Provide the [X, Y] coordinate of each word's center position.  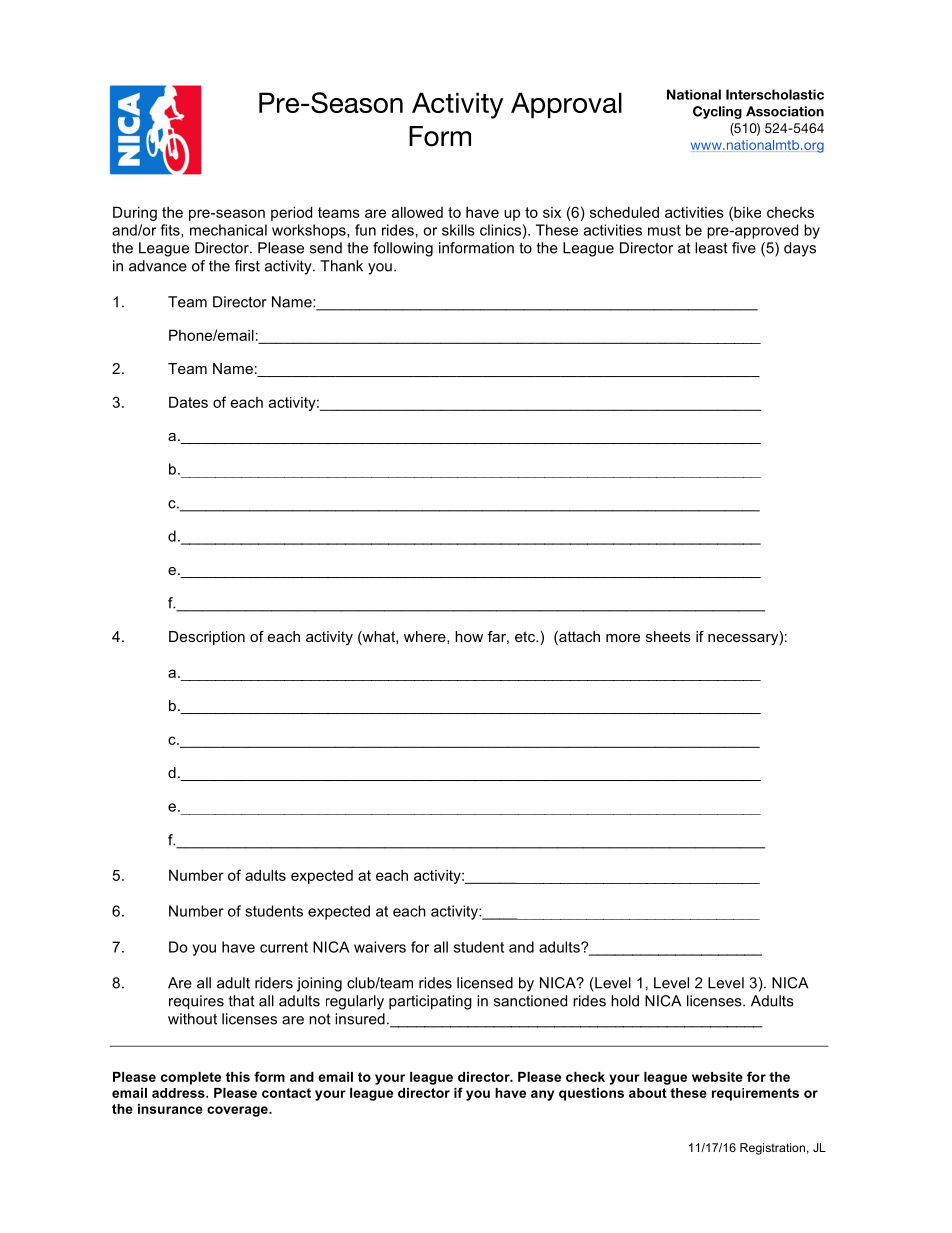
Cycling [717, 112]
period [291, 213]
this [238, 1077]
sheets [668, 636]
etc [526, 636]
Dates [188, 402]
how [469, 636]
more [623, 638]
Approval [566, 105]
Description [207, 638]
